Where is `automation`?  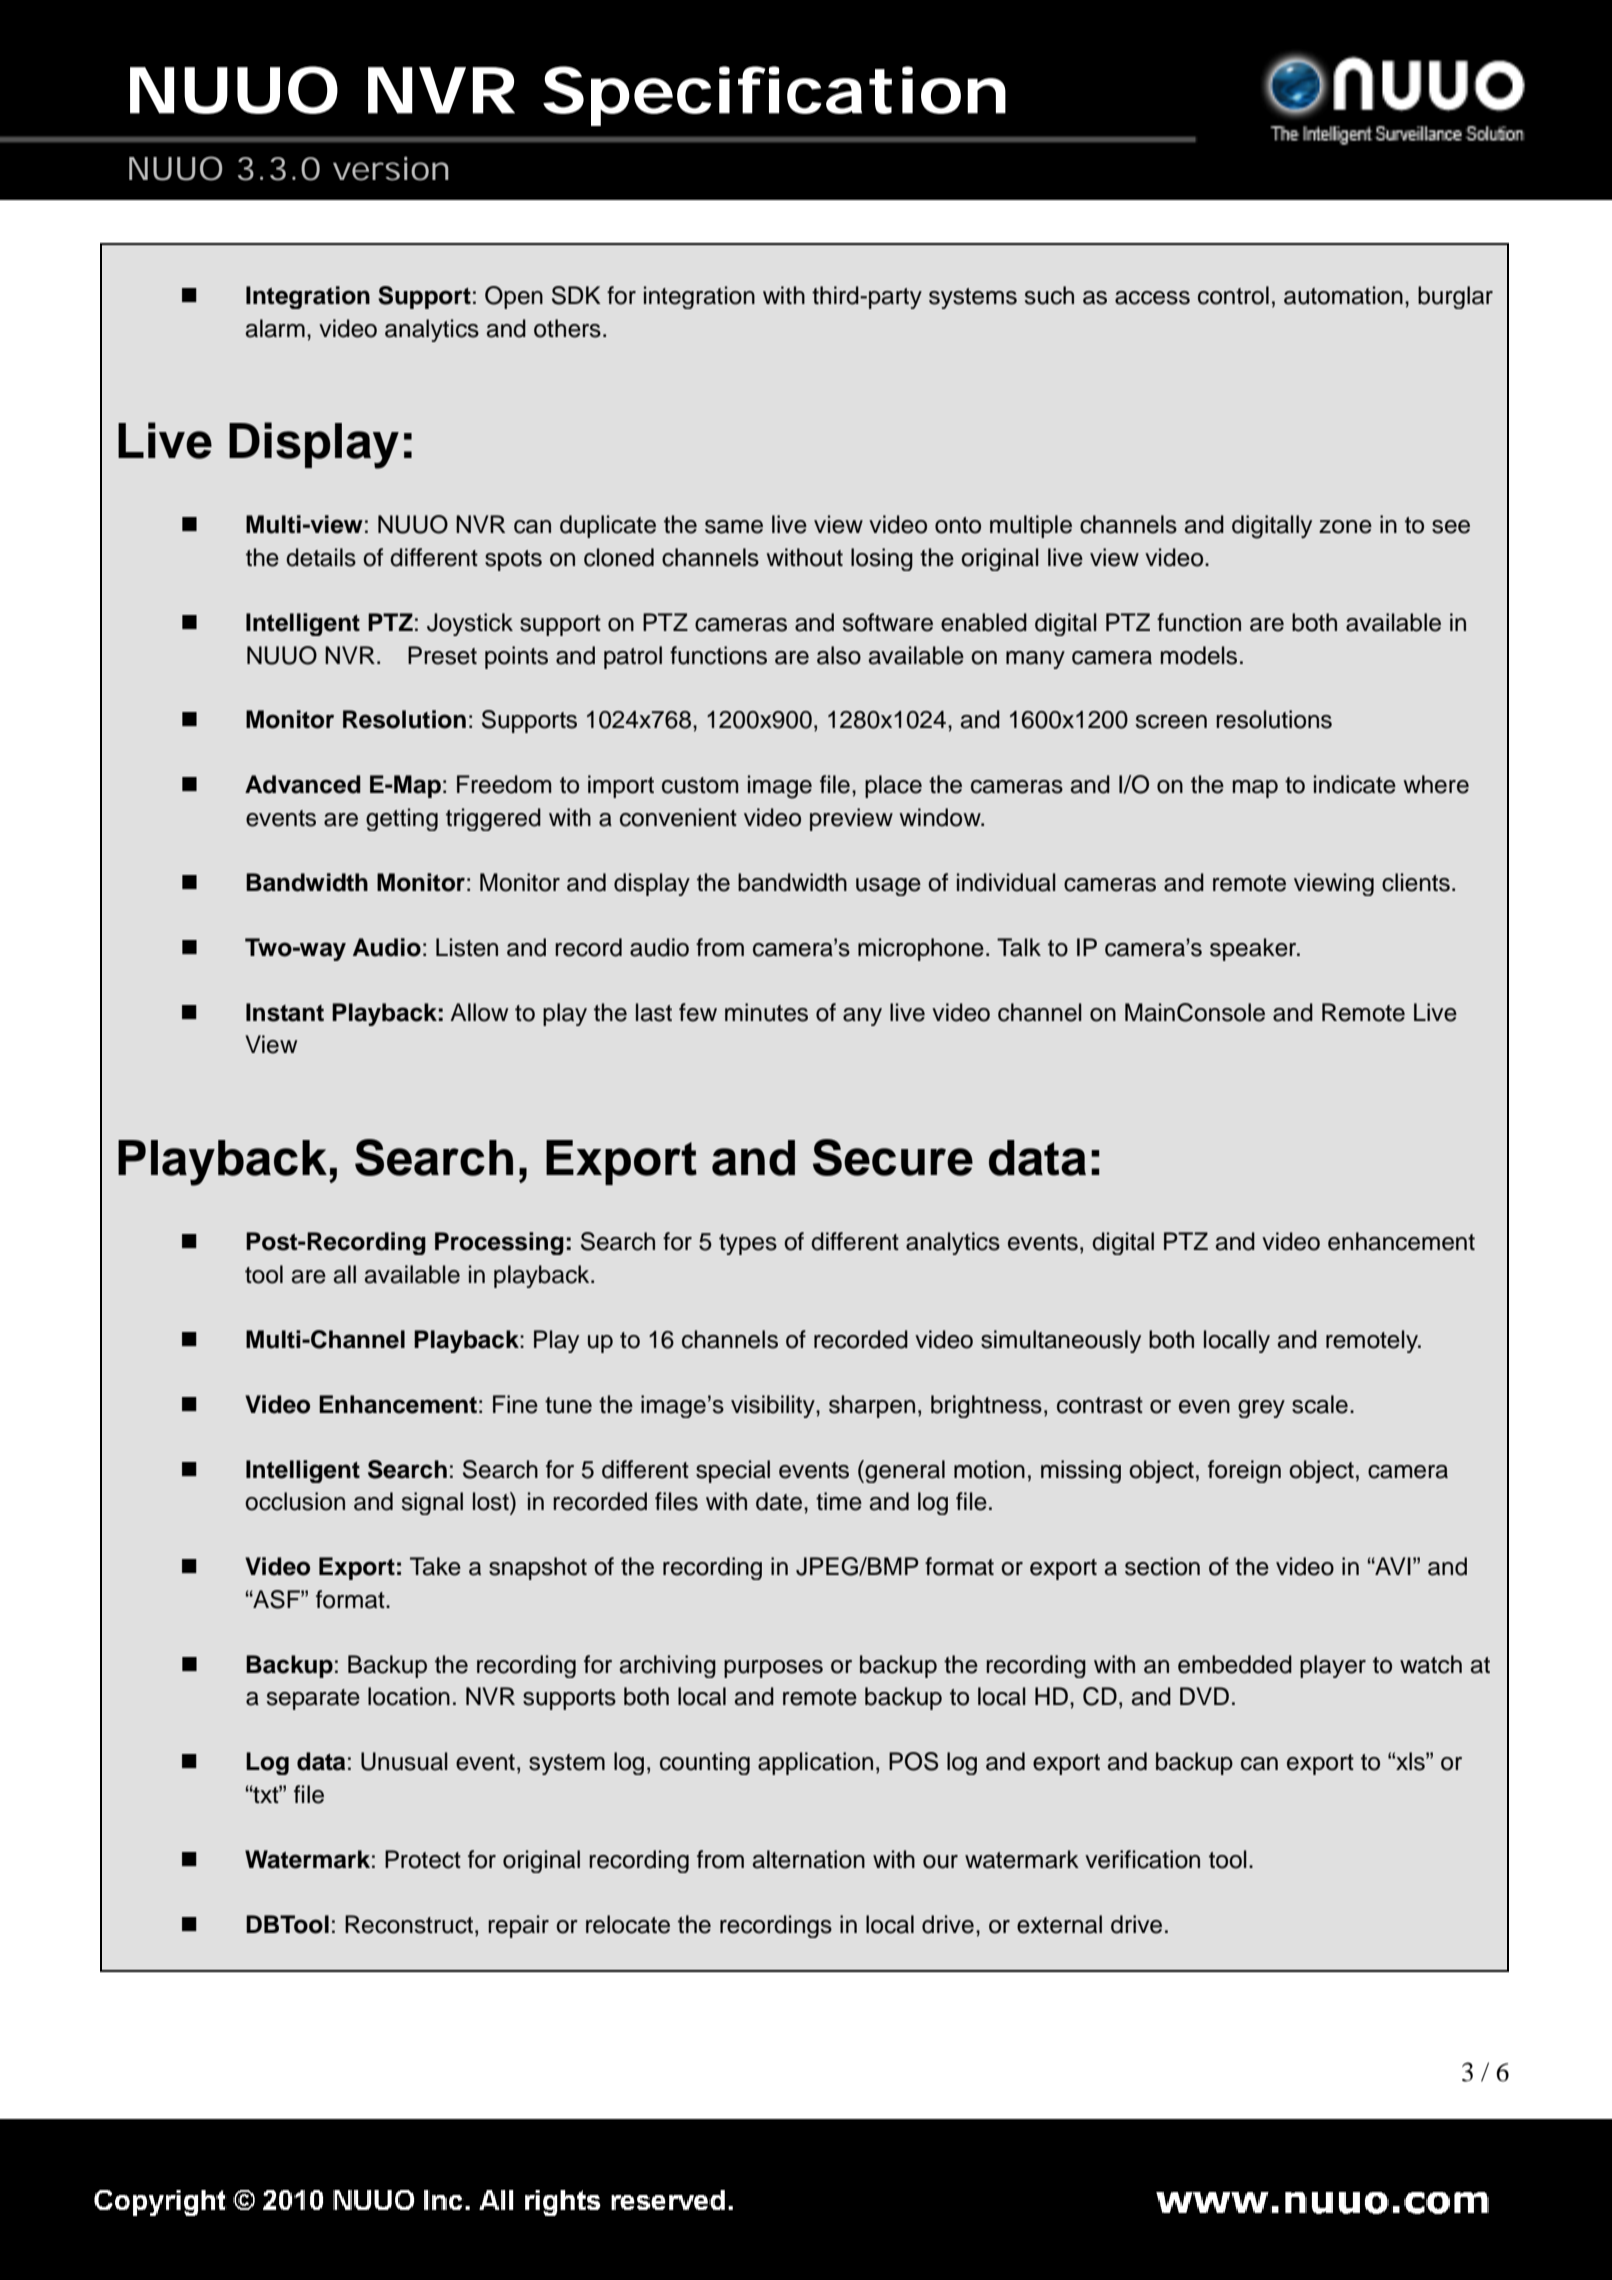 automation is located at coordinates (1343, 295).
